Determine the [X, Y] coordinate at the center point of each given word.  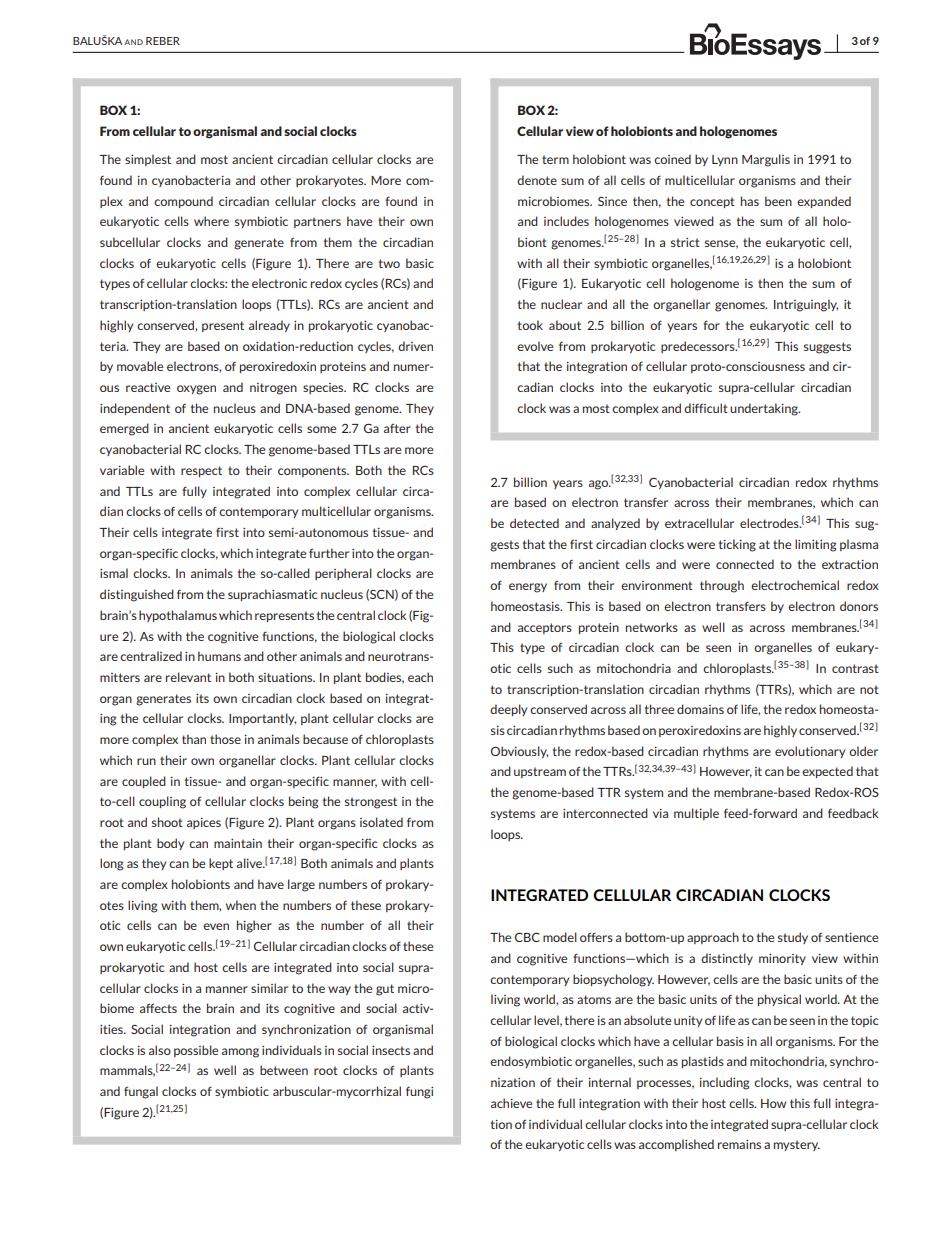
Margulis [766, 160]
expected [827, 772]
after [397, 428]
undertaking [765, 409]
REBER [163, 41]
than [194, 739]
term [555, 159]
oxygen [196, 390]
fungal [141, 1092]
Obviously [519, 752]
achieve [511, 1103]
